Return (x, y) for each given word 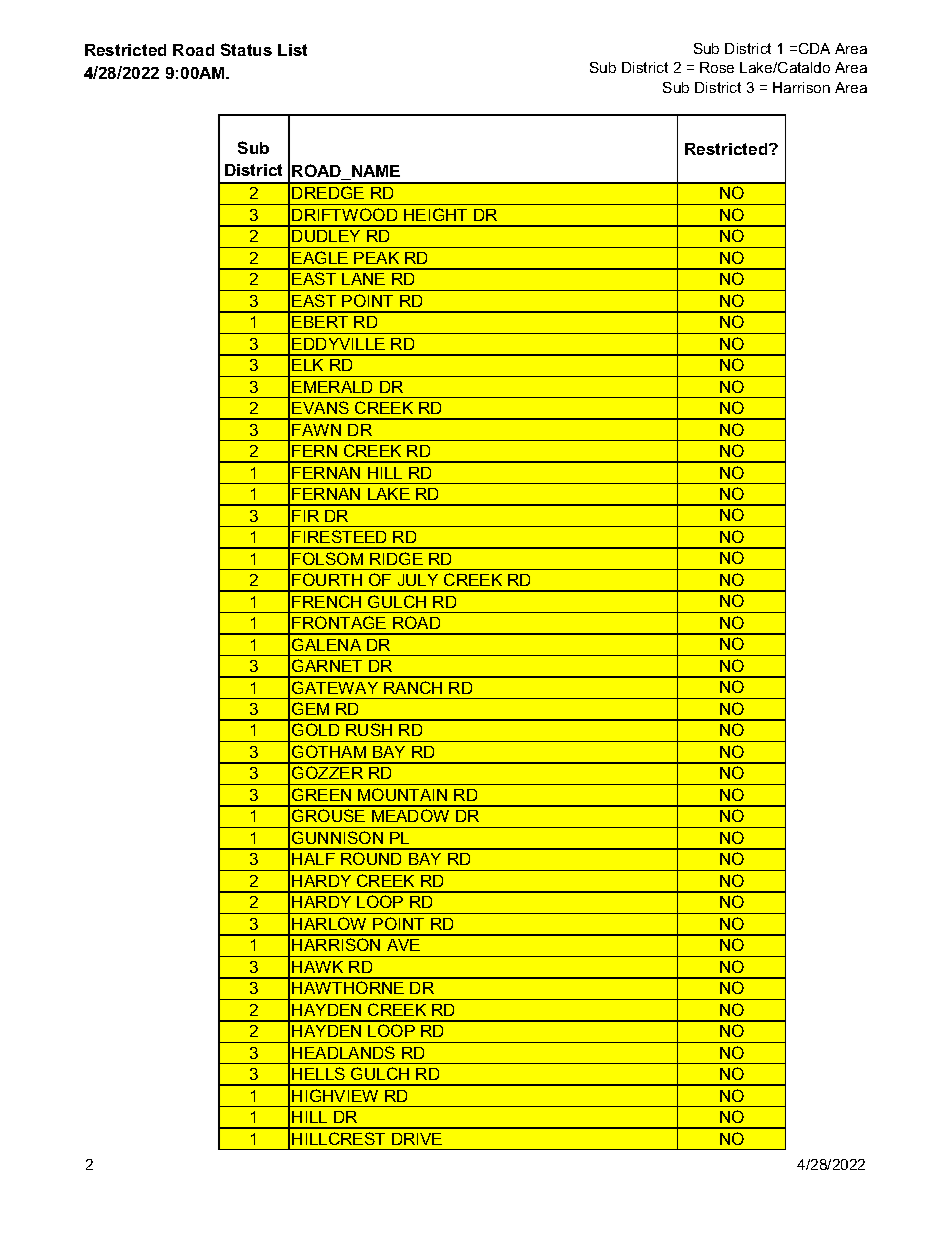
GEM (310, 708)
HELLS (318, 1073)
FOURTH (327, 579)
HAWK (317, 967)
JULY (418, 580)
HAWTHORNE (348, 987)
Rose (717, 67)
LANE (363, 279)
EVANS (320, 407)
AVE (403, 945)
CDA (814, 48)
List (292, 50)
